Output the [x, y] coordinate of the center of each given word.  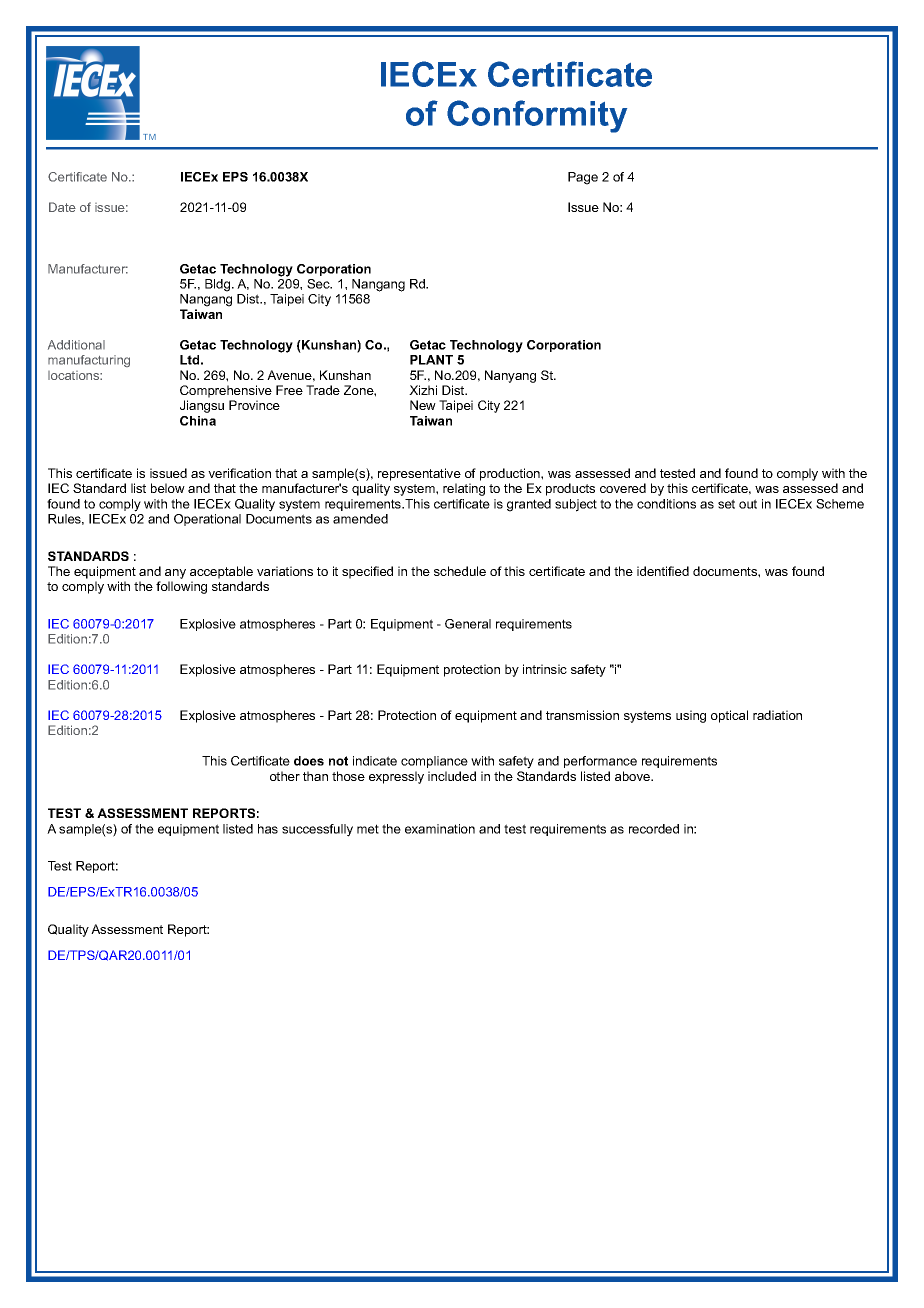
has [268, 829]
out [748, 504]
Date [62, 207]
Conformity [537, 116]
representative [419, 474]
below [168, 488]
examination [440, 829]
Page [583, 178]
